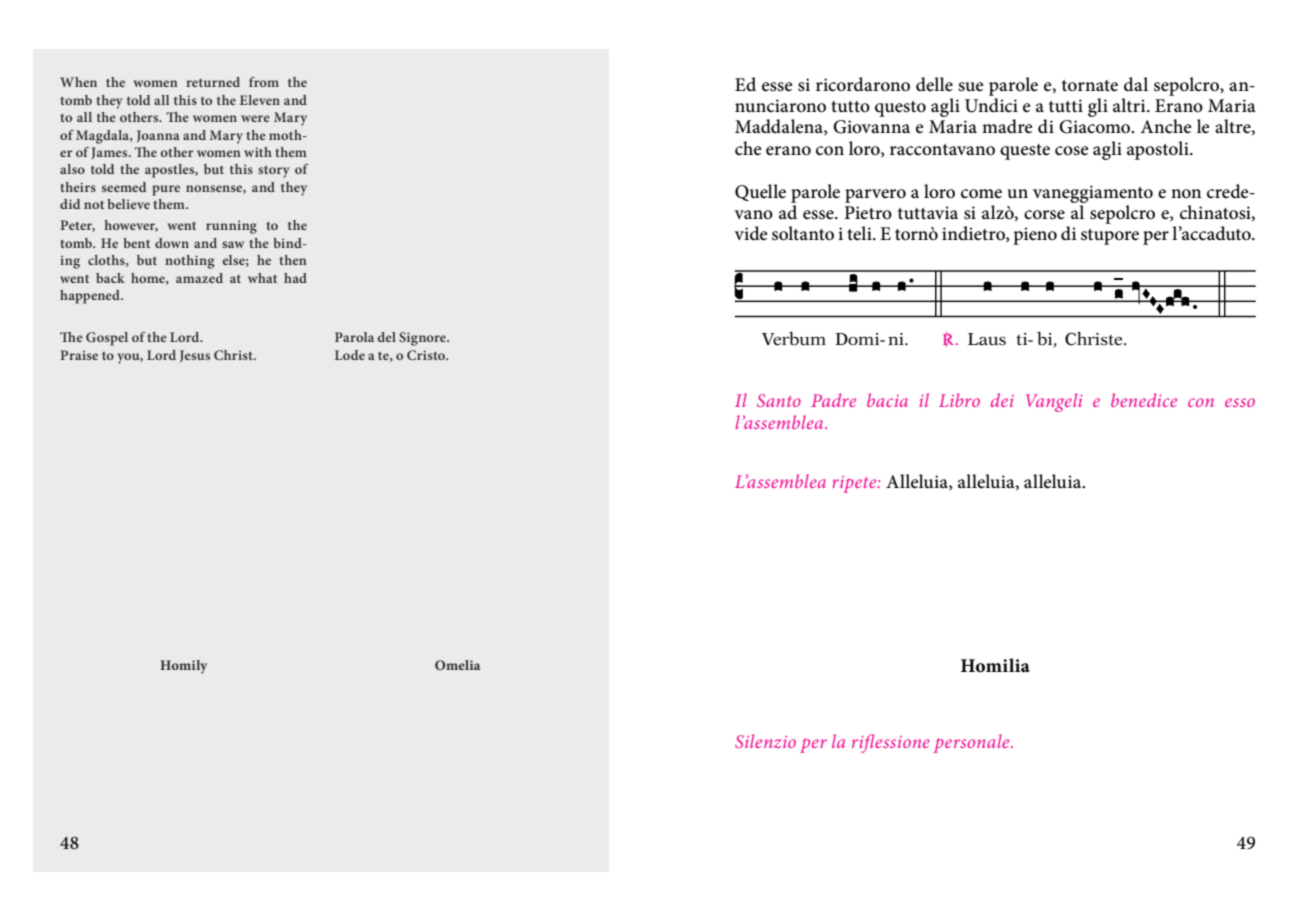  Describe the element at coordinates (1002, 400) in the page. I see `dei` at that location.
